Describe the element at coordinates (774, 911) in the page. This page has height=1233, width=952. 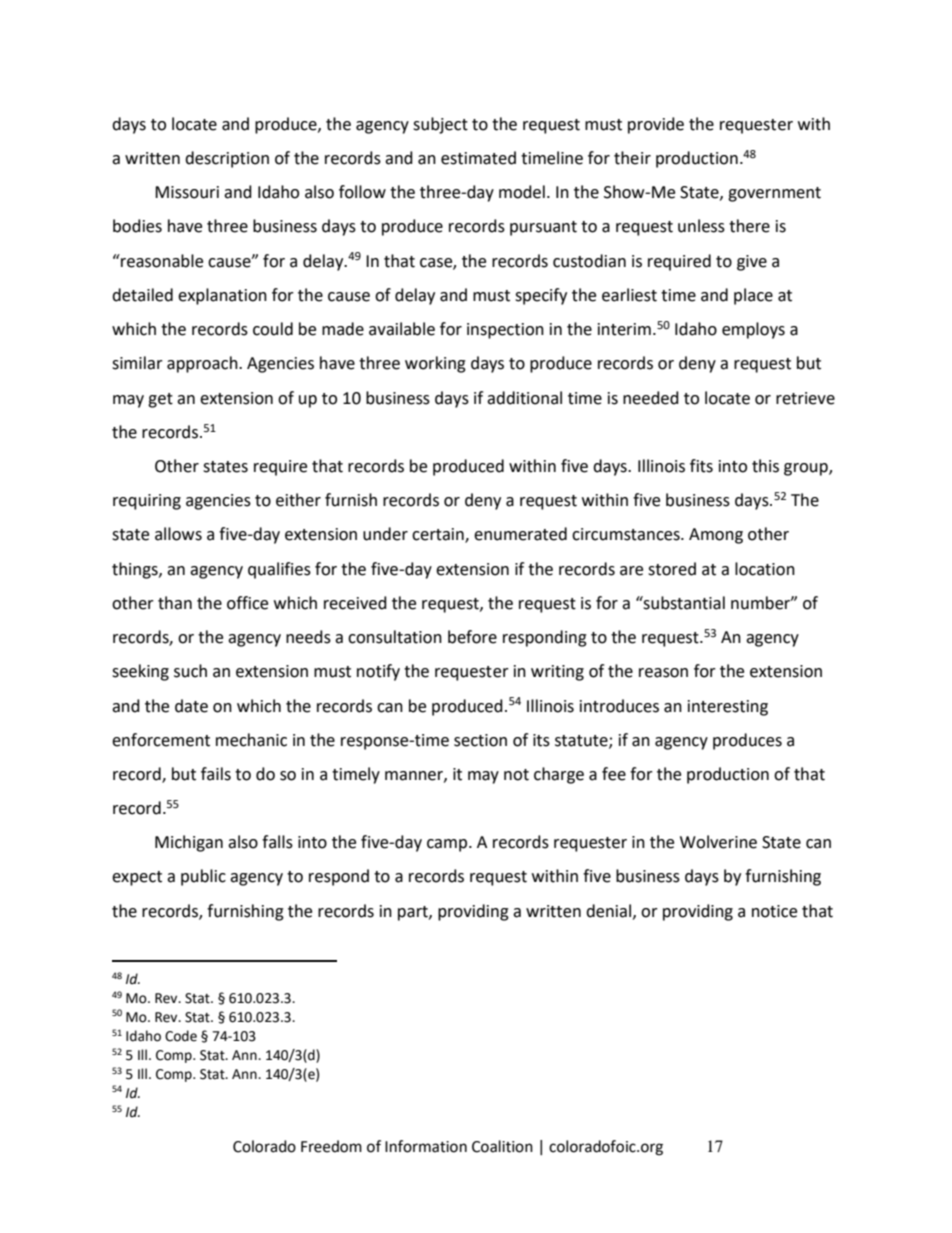
I see `notice` at that location.
